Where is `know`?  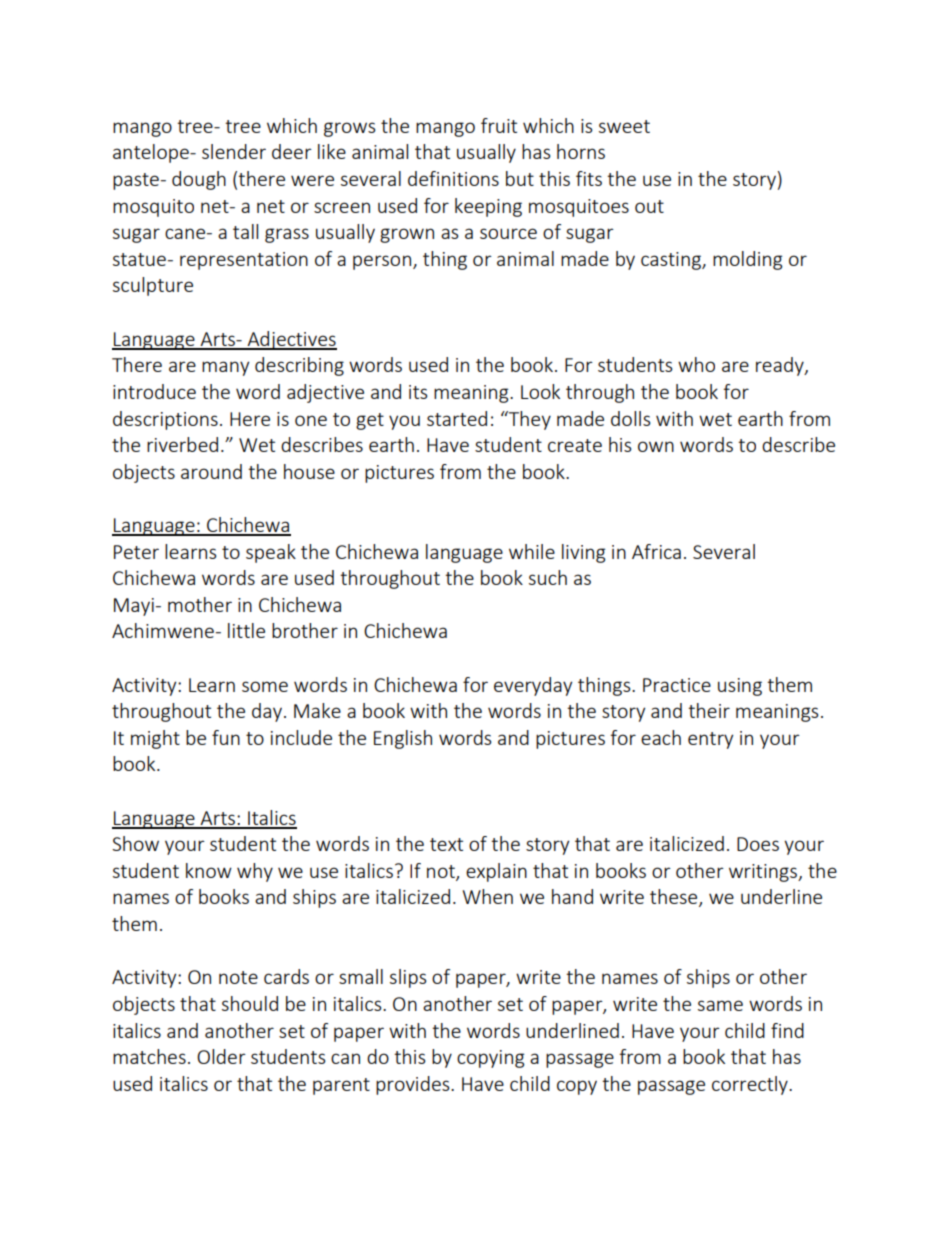 know is located at coordinates (209, 870).
